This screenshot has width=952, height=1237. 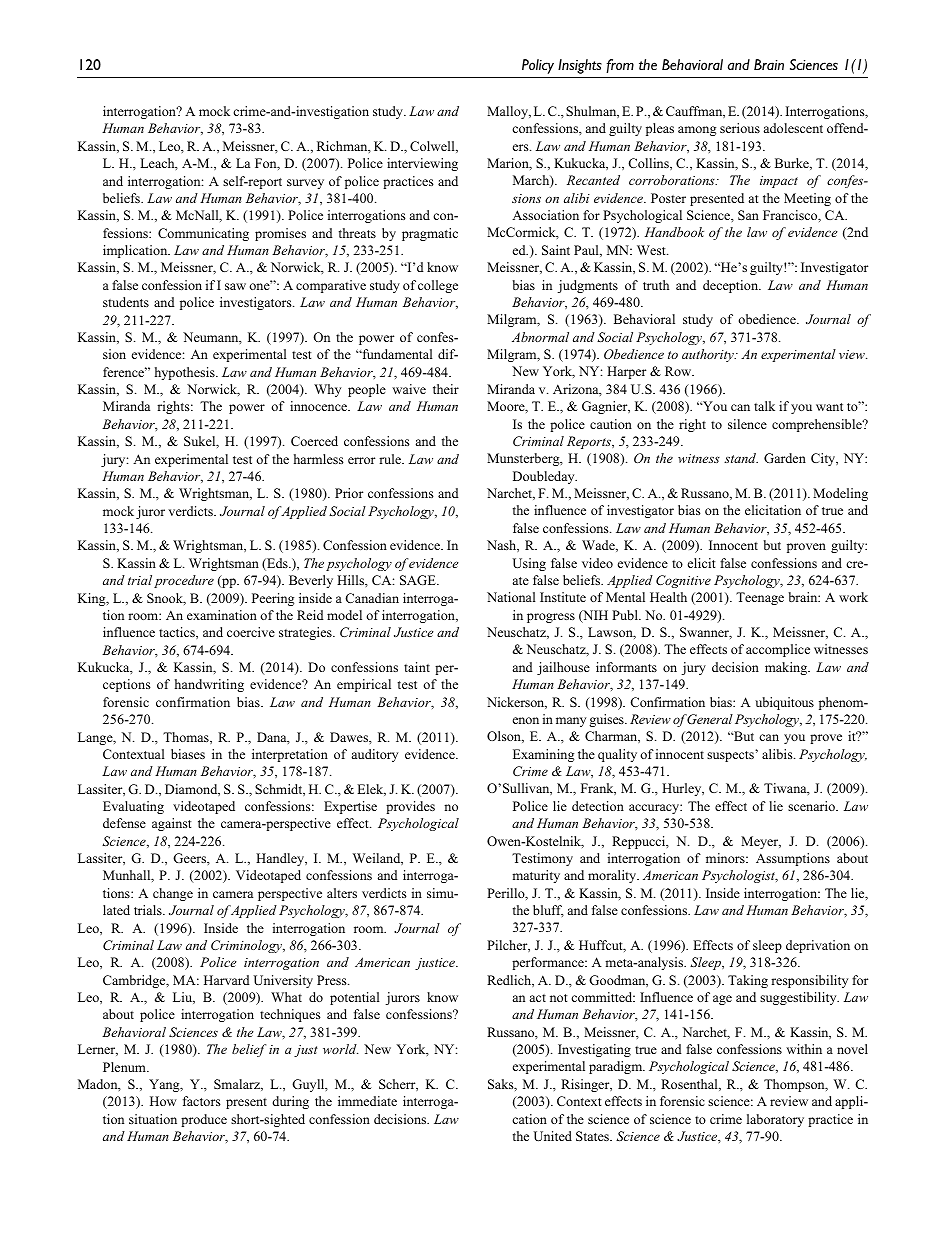 I want to click on against, so click(x=171, y=824).
